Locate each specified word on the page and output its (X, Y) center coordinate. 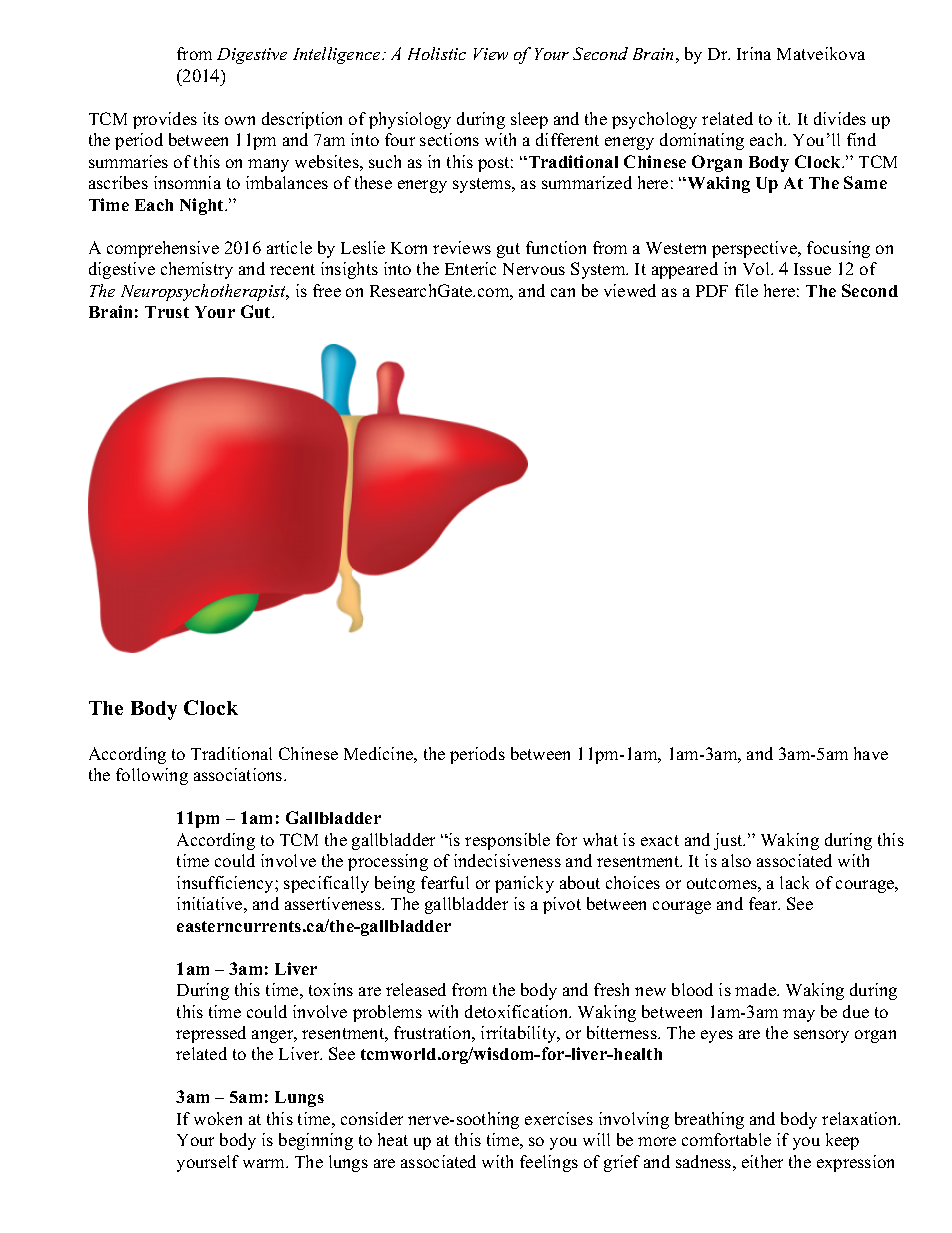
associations (239, 774)
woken (218, 1118)
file (746, 290)
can (563, 292)
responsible (507, 841)
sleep (529, 120)
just (729, 841)
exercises (559, 1118)
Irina (754, 53)
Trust (167, 312)
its (211, 118)
